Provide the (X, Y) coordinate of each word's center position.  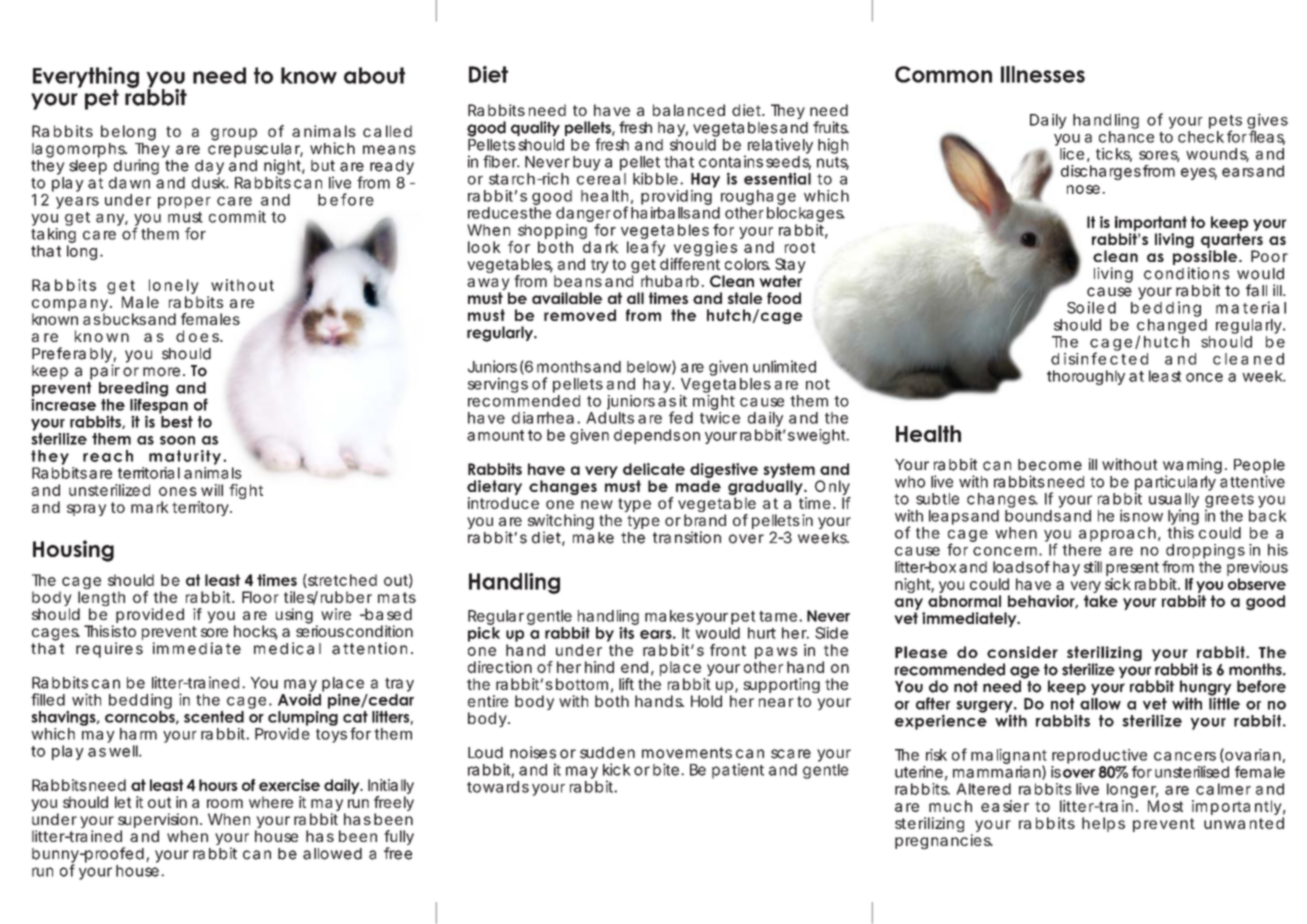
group (234, 134)
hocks (256, 632)
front (728, 650)
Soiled (1091, 307)
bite (666, 769)
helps (1103, 824)
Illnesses (1043, 74)
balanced (689, 110)
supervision (158, 822)
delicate (654, 469)
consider (1022, 652)
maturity (185, 457)
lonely (173, 288)
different (690, 264)
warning (1192, 467)
